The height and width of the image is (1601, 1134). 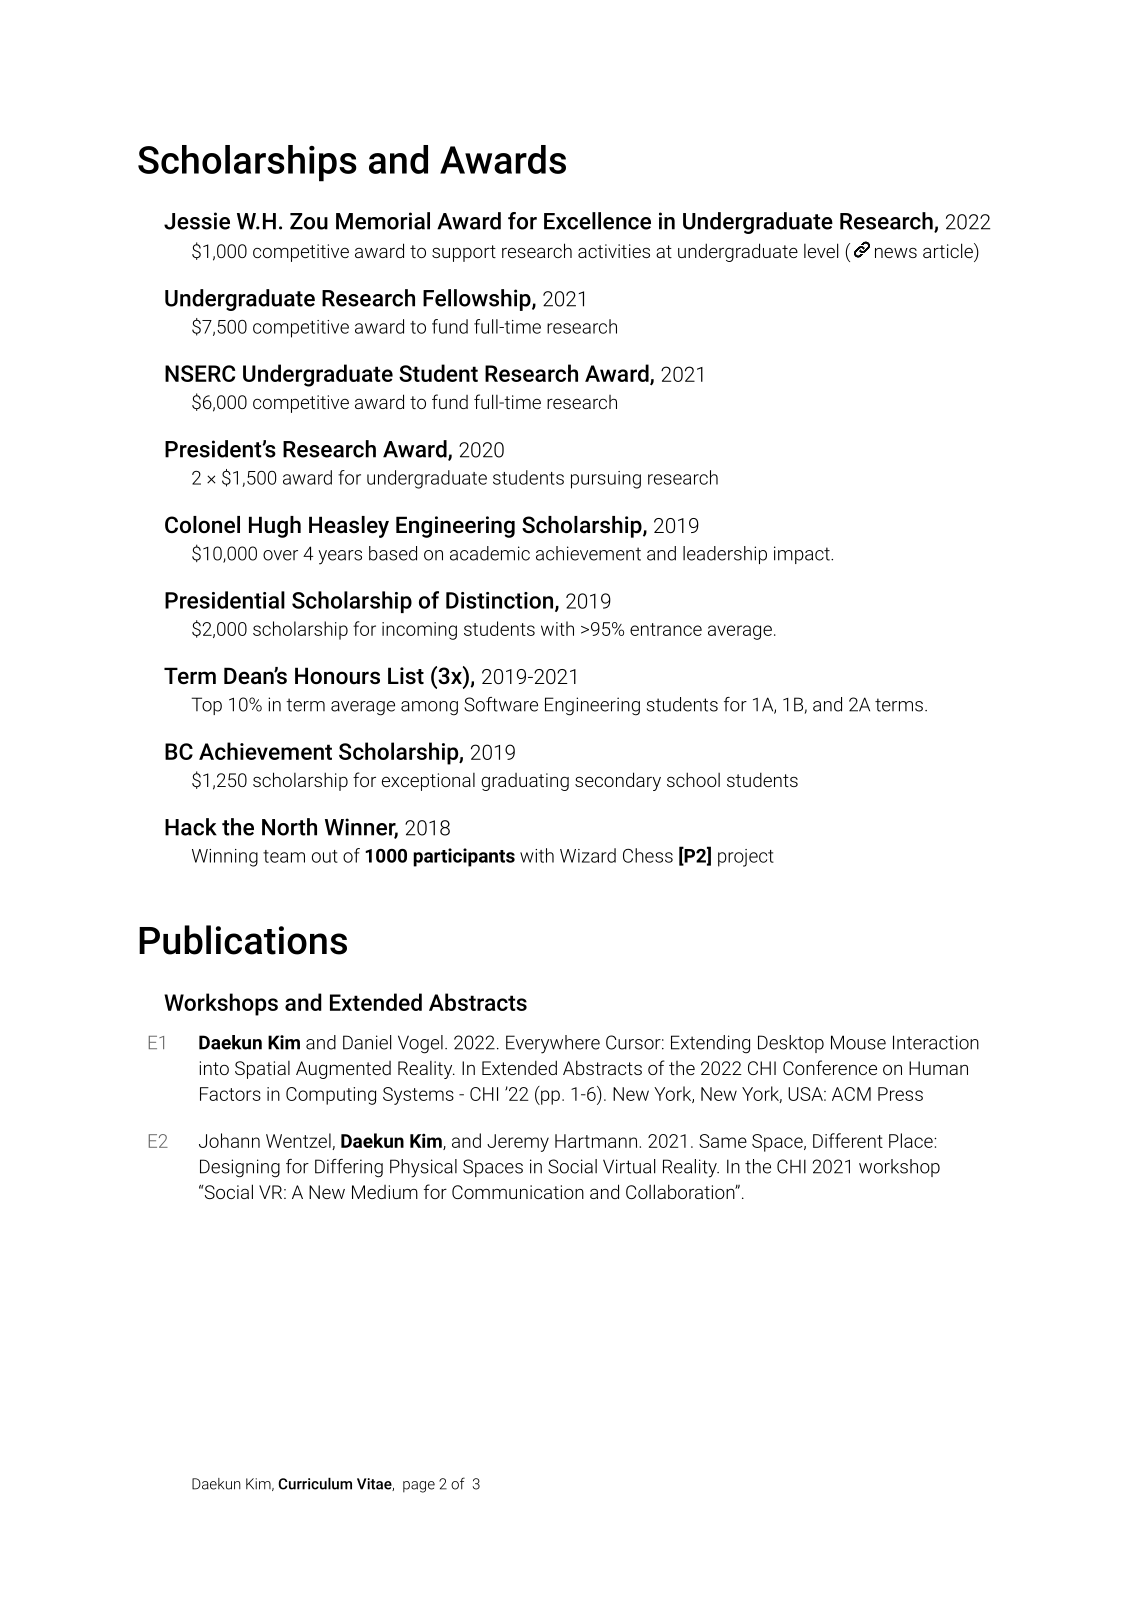 I want to click on project, so click(x=746, y=858).
